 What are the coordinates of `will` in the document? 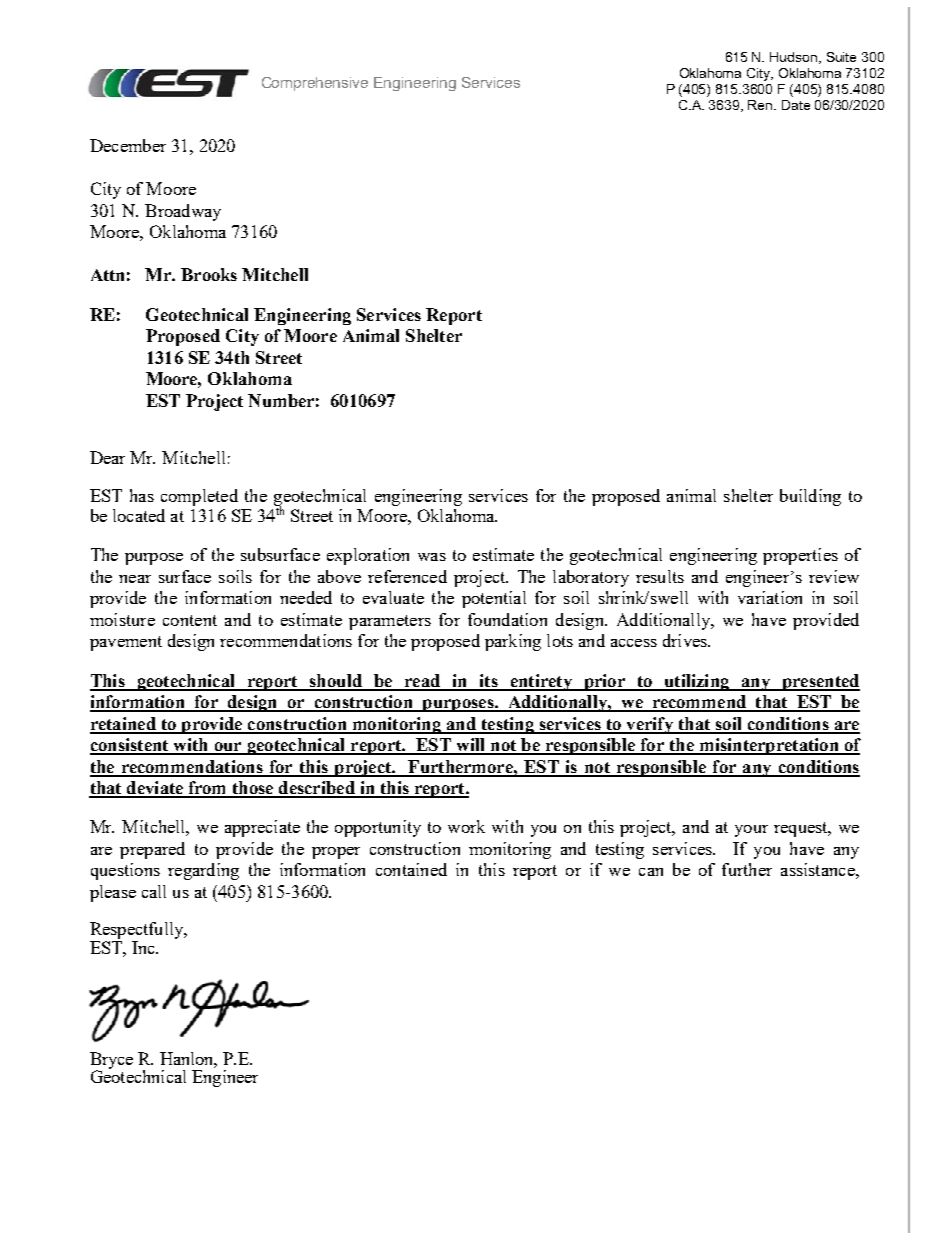 It's located at (470, 746).
